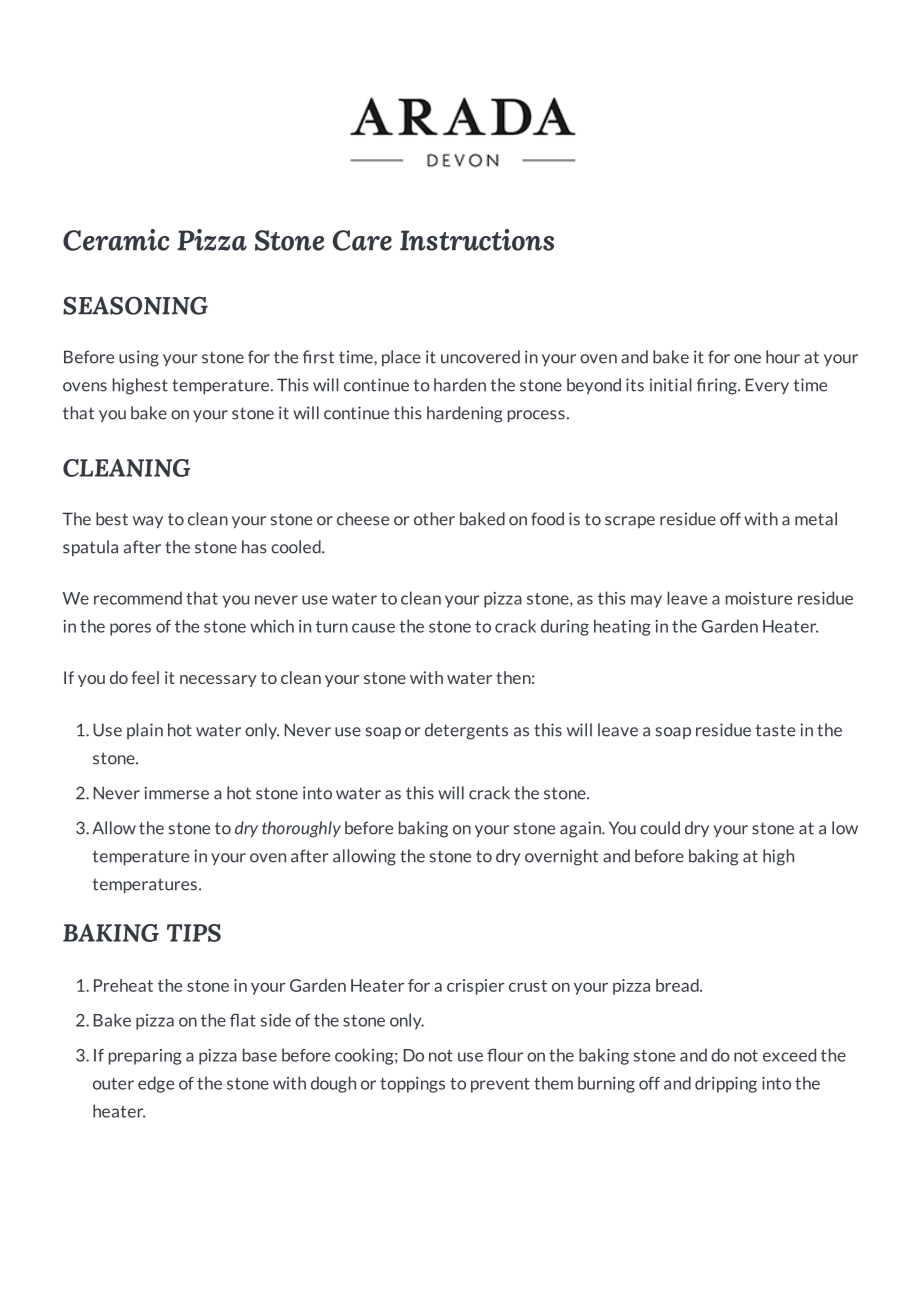 Image resolution: width=924 pixels, height=1308 pixels. Describe the element at coordinates (434, 519) in the screenshot. I see `other` at that location.
